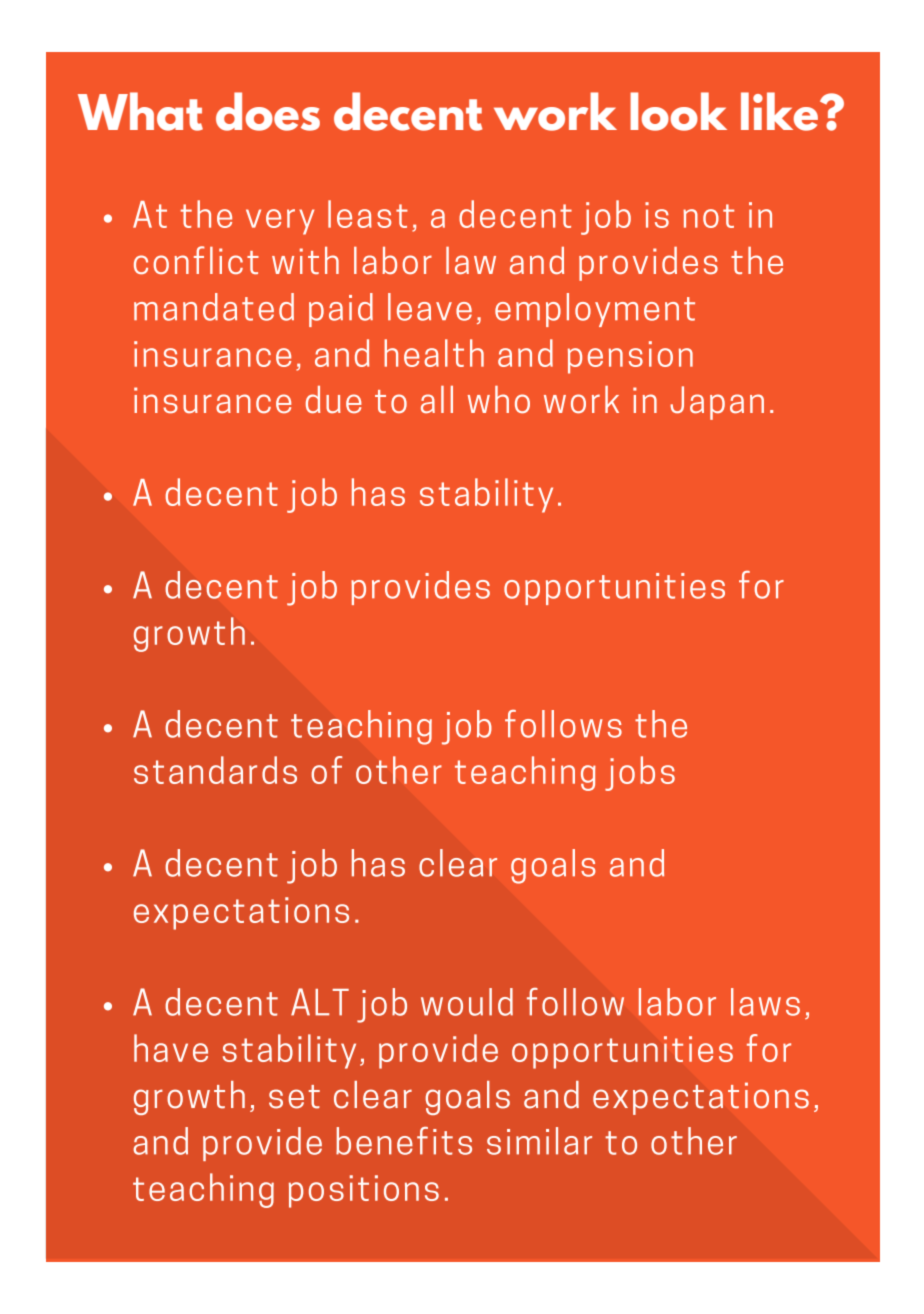  What do you see at coordinates (765, 1002) in the screenshot?
I see `laws` at bounding box center [765, 1002].
